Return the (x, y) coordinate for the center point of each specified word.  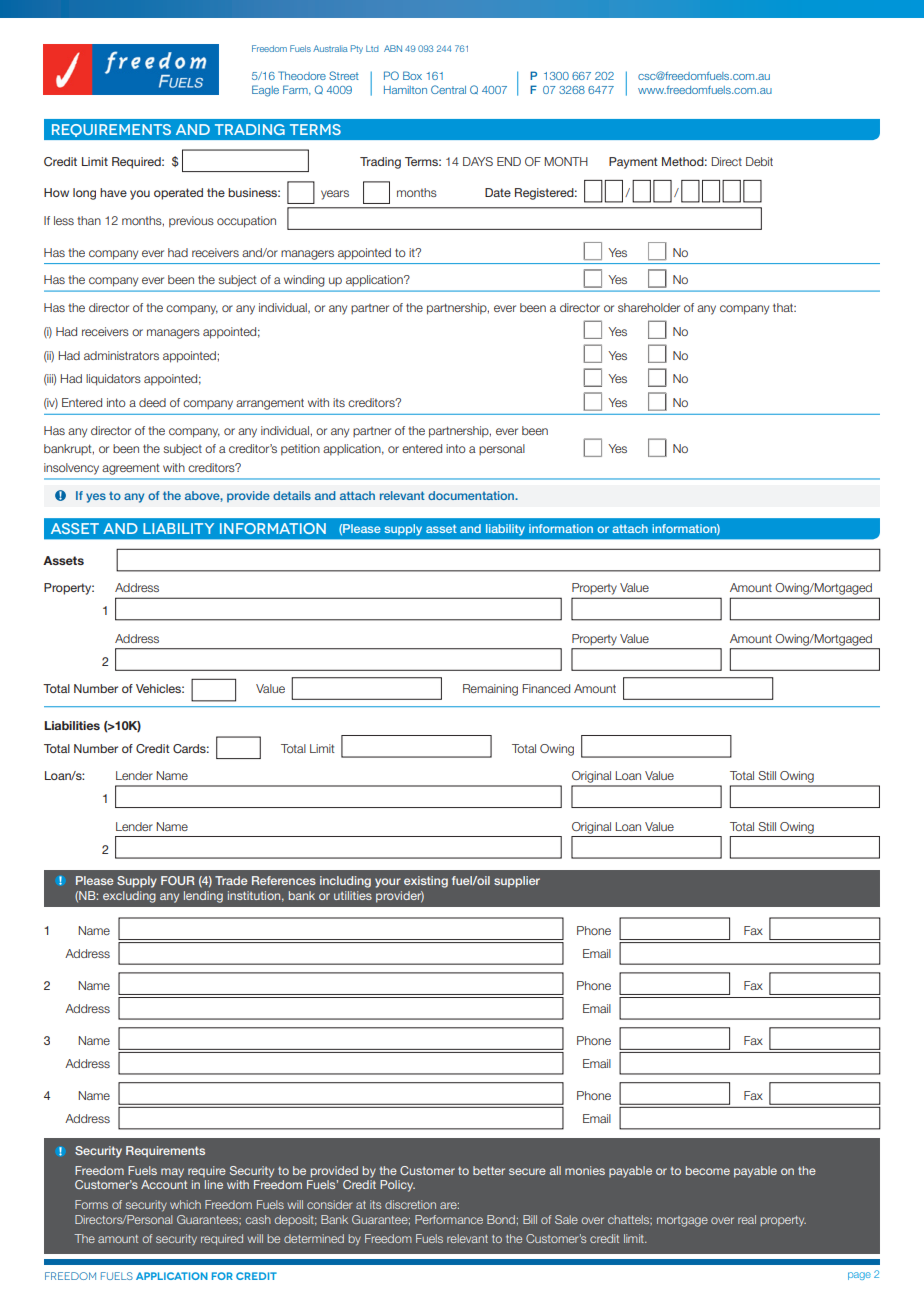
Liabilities (72, 725)
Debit (759, 161)
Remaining (490, 690)
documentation (472, 495)
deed (152, 402)
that (784, 307)
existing (426, 882)
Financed (546, 688)
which (185, 1204)
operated (178, 194)
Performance (449, 1219)
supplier (517, 882)
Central (448, 89)
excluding (129, 897)
